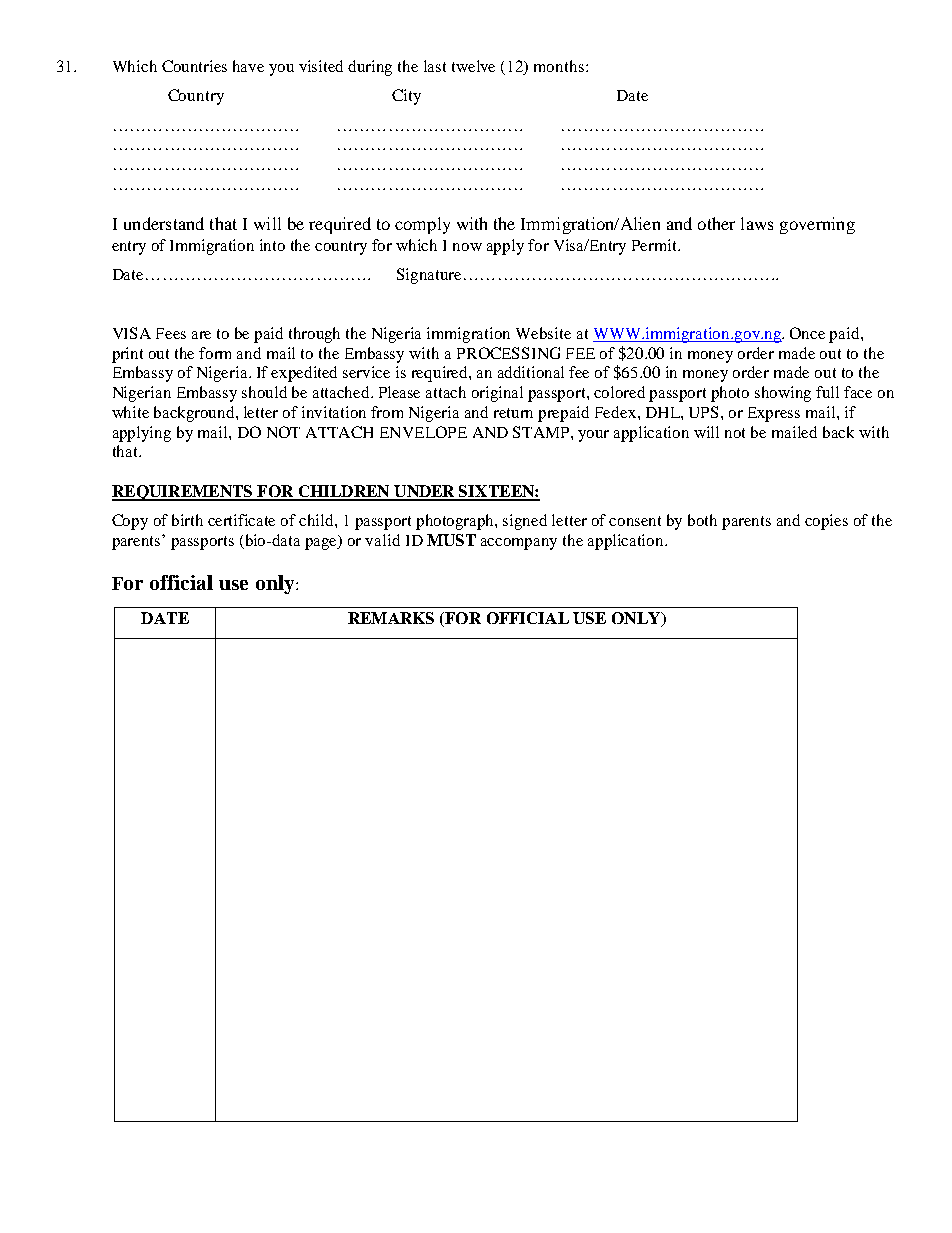 The height and width of the page is (1233, 952). I want to click on months, so click(559, 66).
